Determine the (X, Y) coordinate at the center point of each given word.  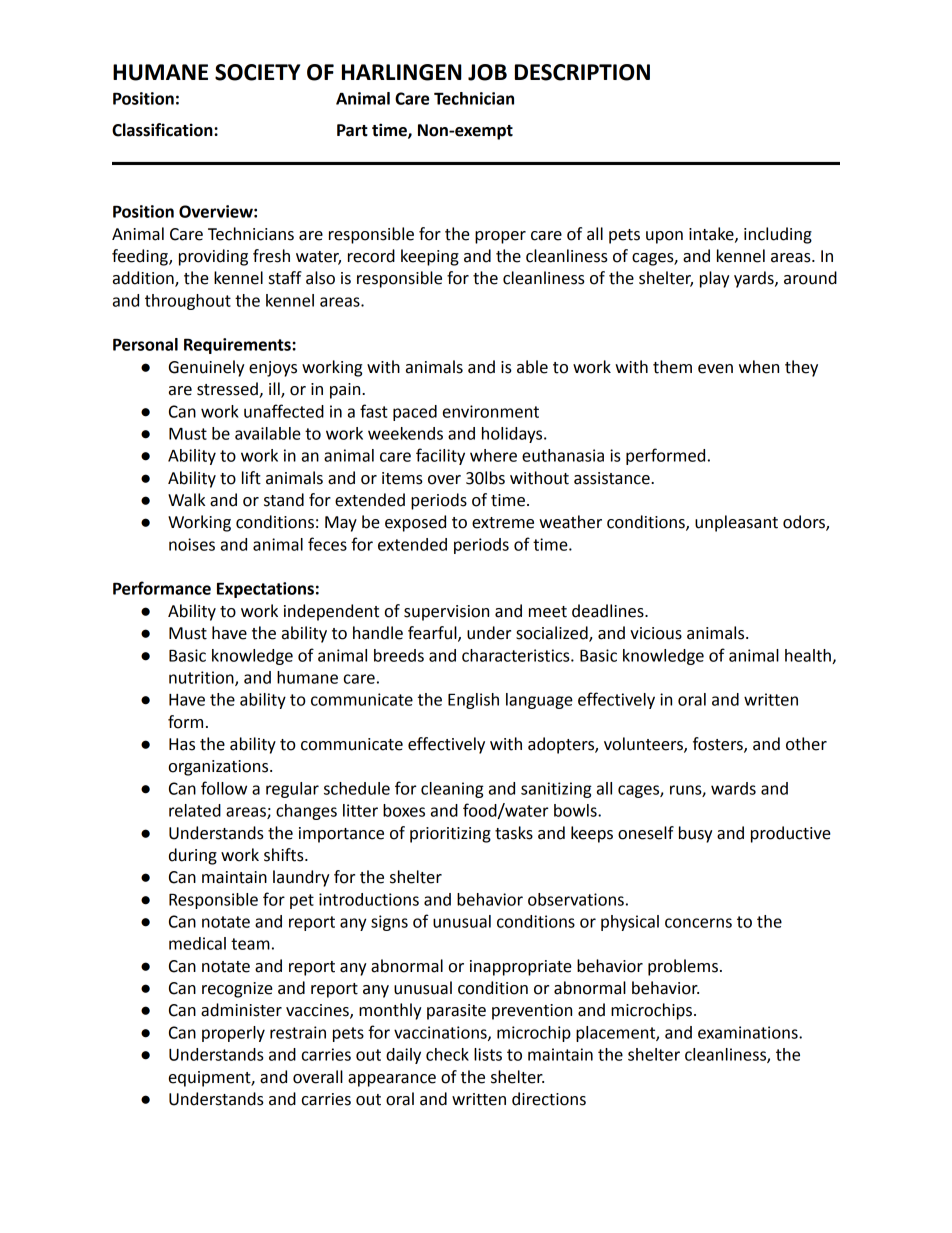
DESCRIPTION (582, 72)
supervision (446, 613)
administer (241, 1010)
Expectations (265, 590)
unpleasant (736, 523)
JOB (487, 72)
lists (488, 1054)
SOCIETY (257, 72)
